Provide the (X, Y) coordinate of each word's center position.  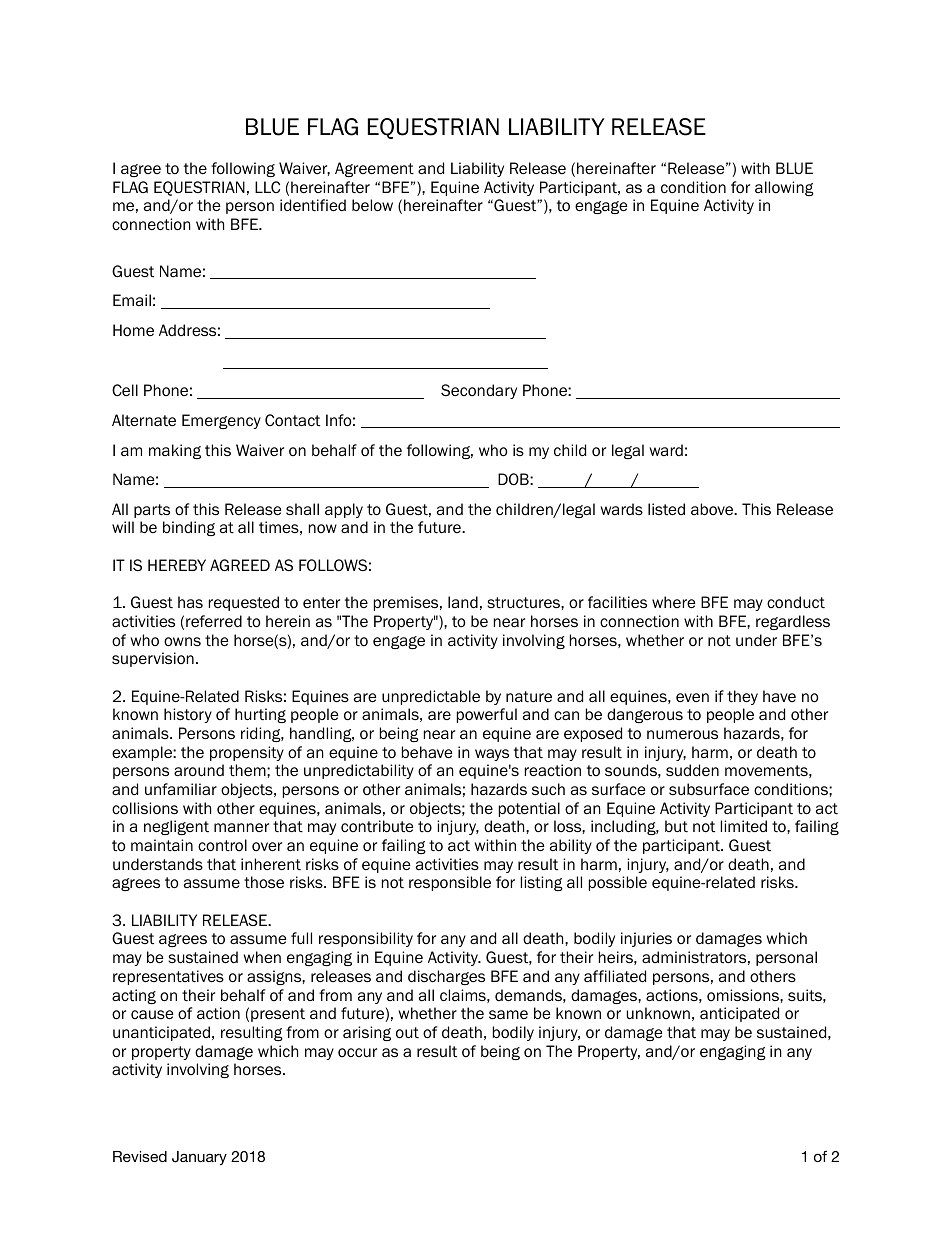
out (407, 1033)
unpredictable (431, 697)
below (372, 205)
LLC (267, 187)
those (264, 882)
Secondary (479, 391)
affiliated (615, 976)
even (692, 697)
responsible (450, 883)
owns (182, 642)
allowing (784, 188)
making (175, 451)
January (199, 1158)
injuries (646, 939)
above (713, 509)
